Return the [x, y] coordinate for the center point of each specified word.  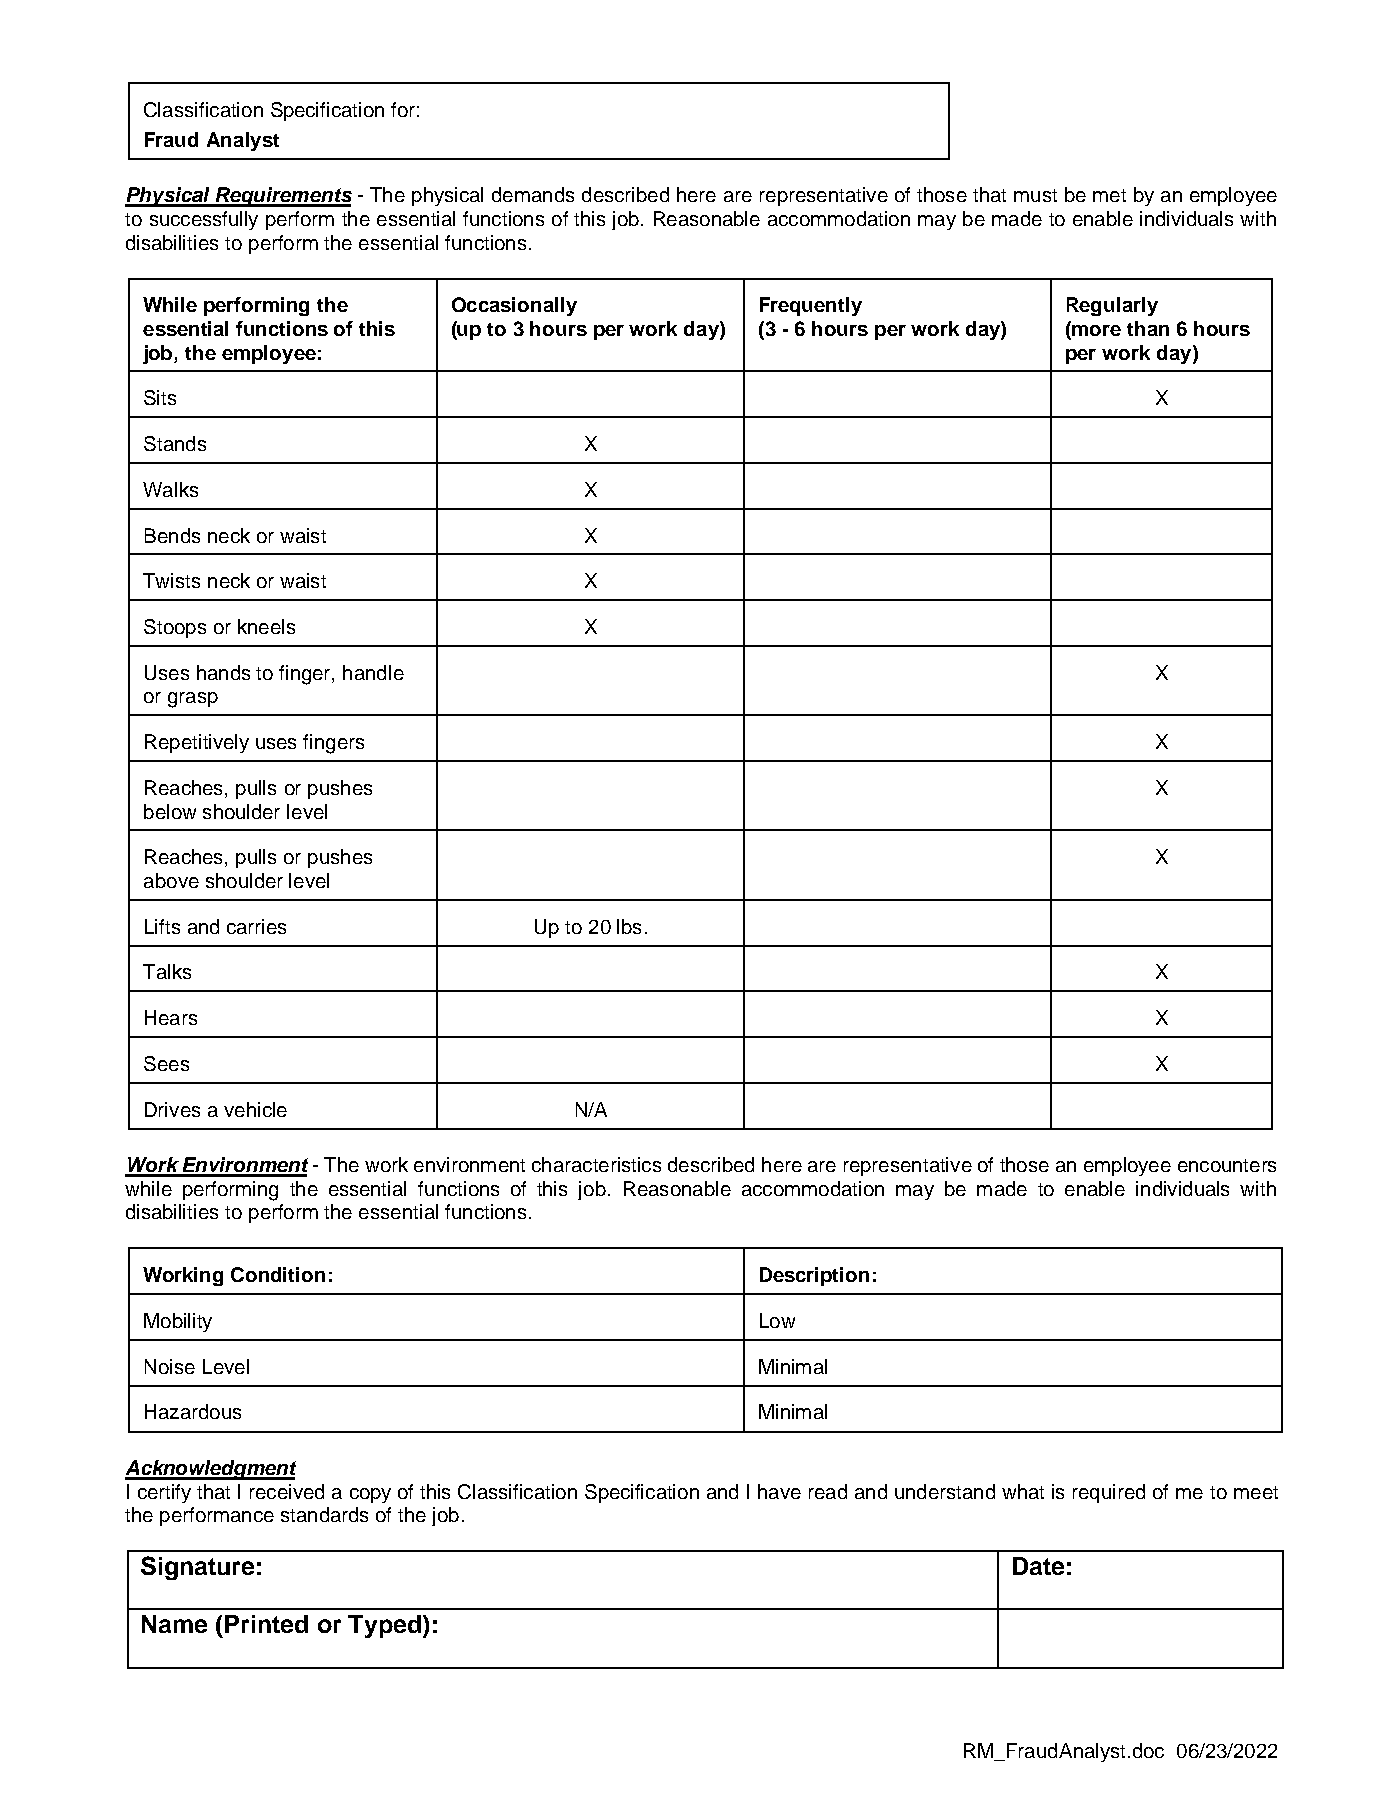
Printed [266, 1624]
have [779, 1491]
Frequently [811, 306]
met [1109, 195]
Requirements [282, 197]
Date [1038, 1566]
